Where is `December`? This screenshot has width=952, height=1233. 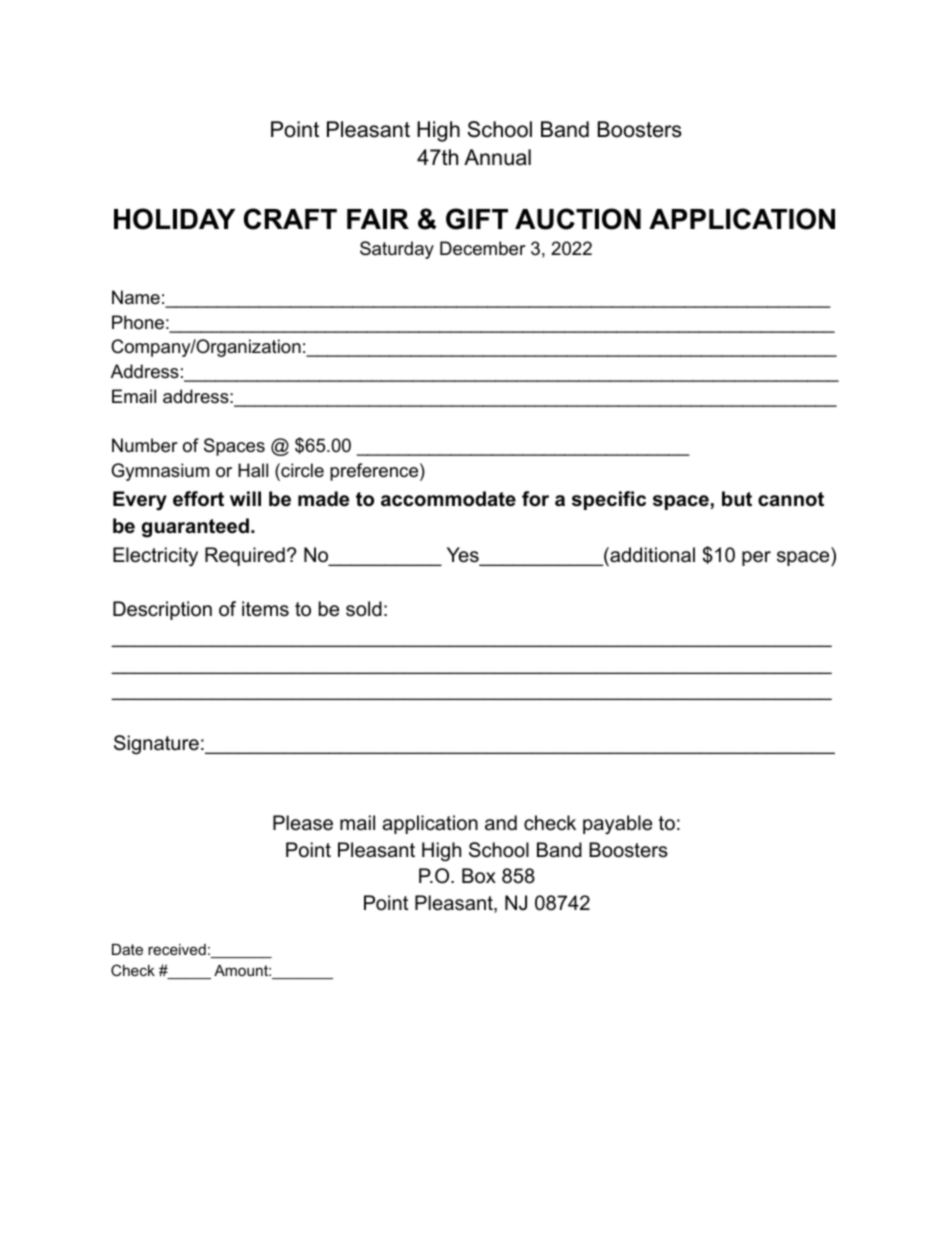
December is located at coordinates (483, 248).
